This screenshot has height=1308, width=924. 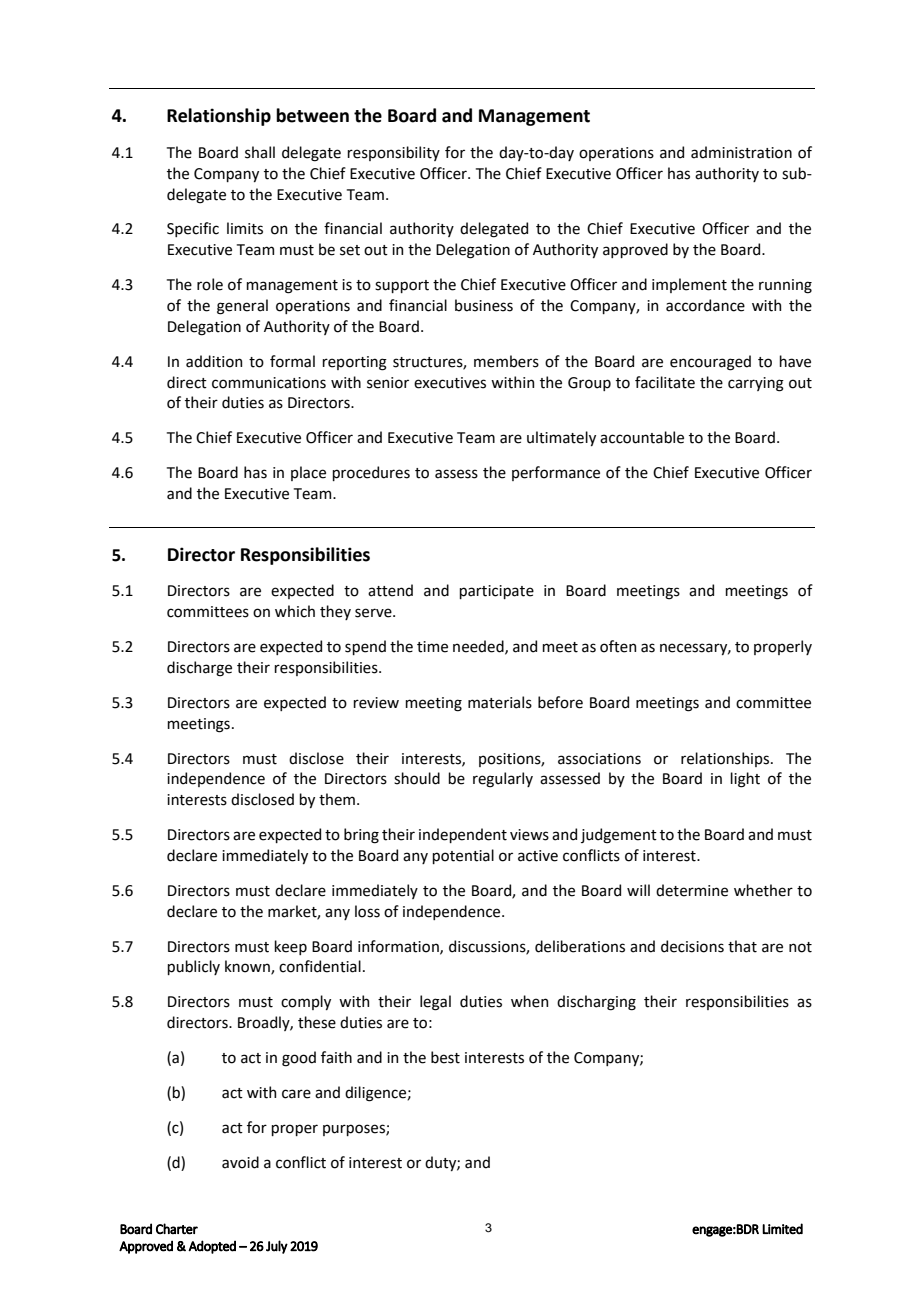 What do you see at coordinates (199, 669) in the screenshot?
I see `discharge` at bounding box center [199, 669].
